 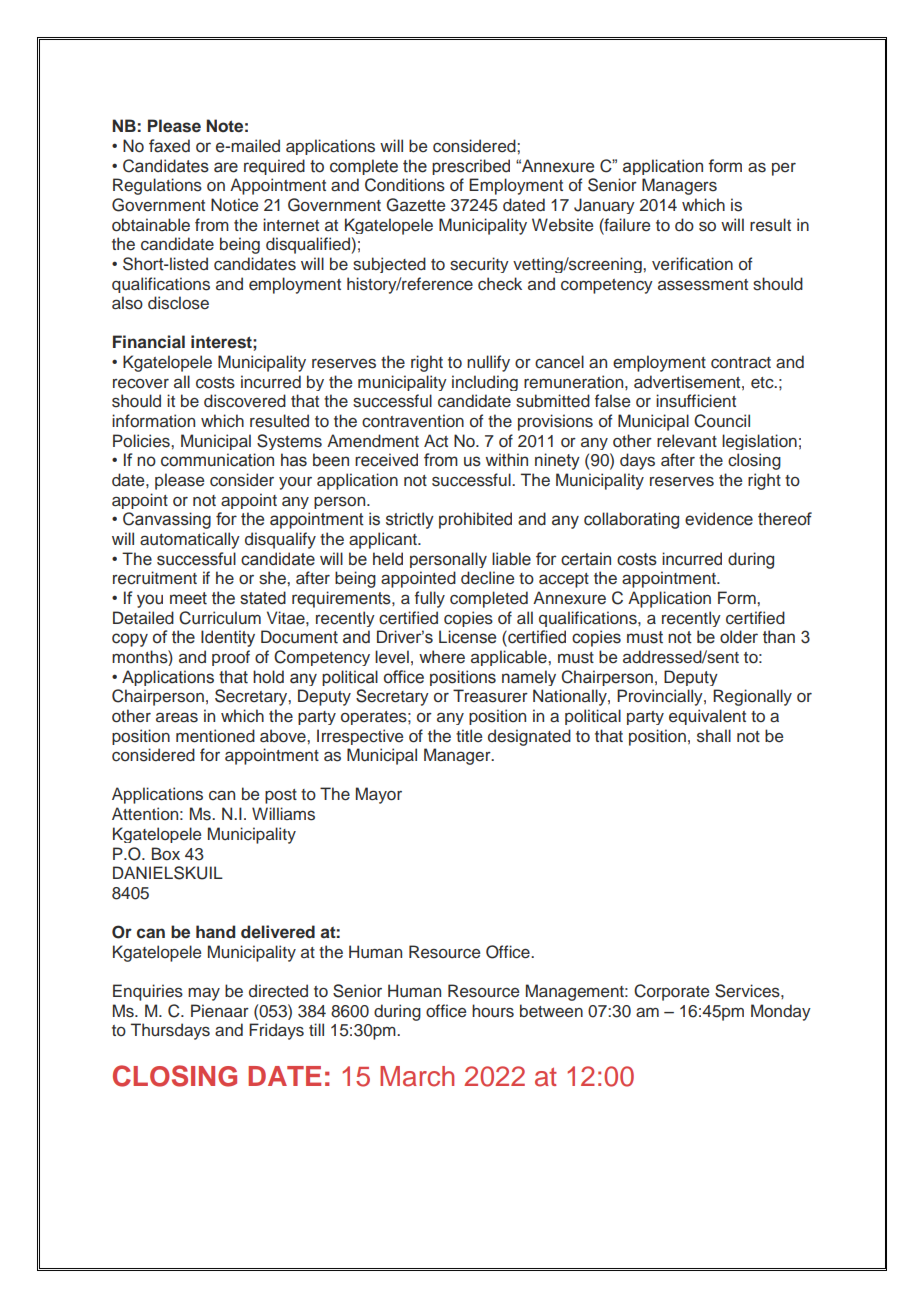 What do you see at coordinates (148, 992) in the screenshot?
I see `Enquiries` at bounding box center [148, 992].
